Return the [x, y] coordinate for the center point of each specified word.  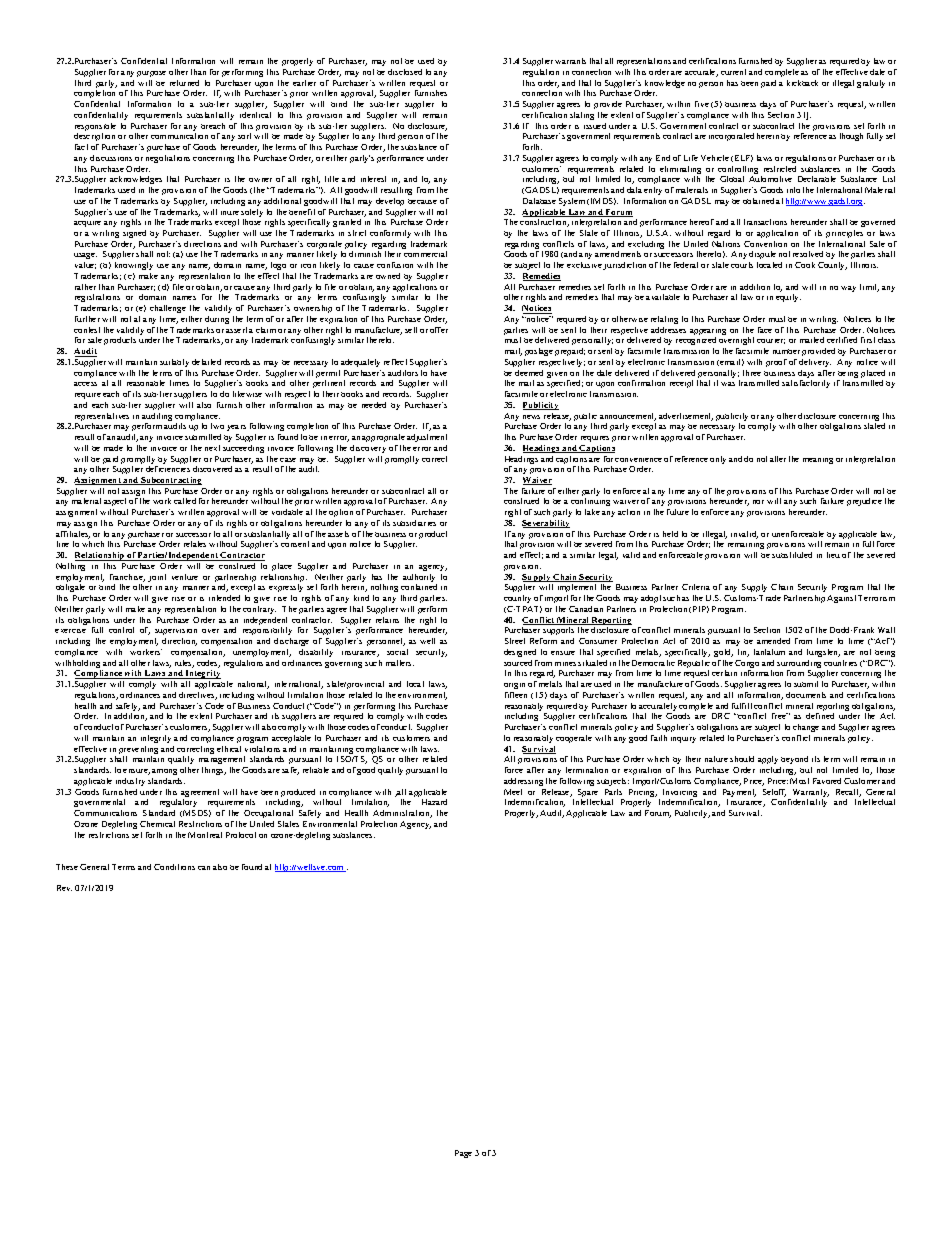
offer [439, 330]
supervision [176, 632]
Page [463, 1154]
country [517, 599]
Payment [739, 794]
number [786, 351]
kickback [802, 83]
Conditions [174, 867]
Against [841, 599]
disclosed [405, 72]
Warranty [809, 794]
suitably [174, 363]
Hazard [434, 802]
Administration [402, 814]
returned [184, 83]
